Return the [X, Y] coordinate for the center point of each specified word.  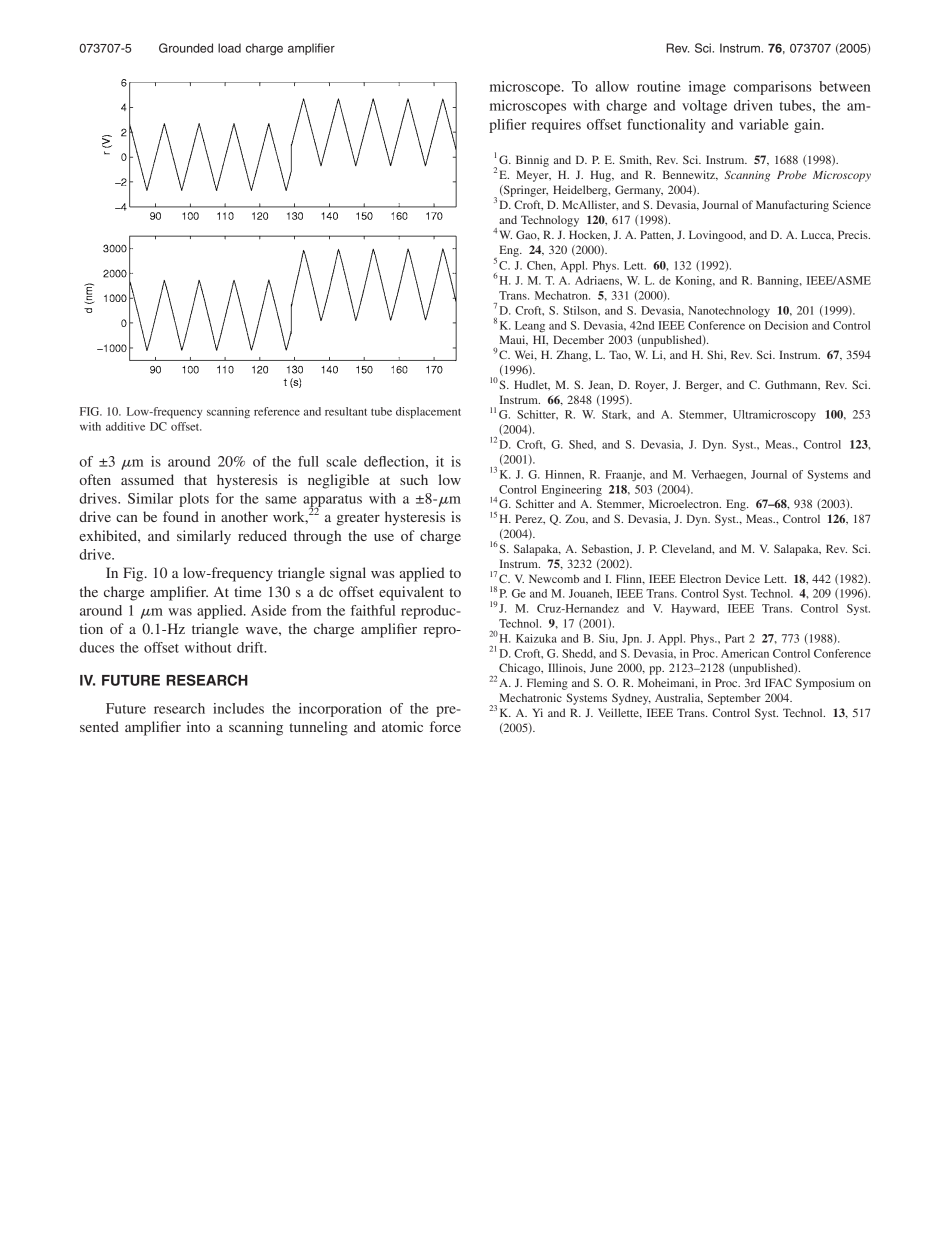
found [181, 516]
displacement [428, 412]
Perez [530, 519]
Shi [716, 355]
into [198, 726]
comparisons [773, 88]
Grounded [186, 48]
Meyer [533, 176]
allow [612, 86]
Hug [601, 176]
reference [277, 411]
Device [742, 578]
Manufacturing [792, 206]
